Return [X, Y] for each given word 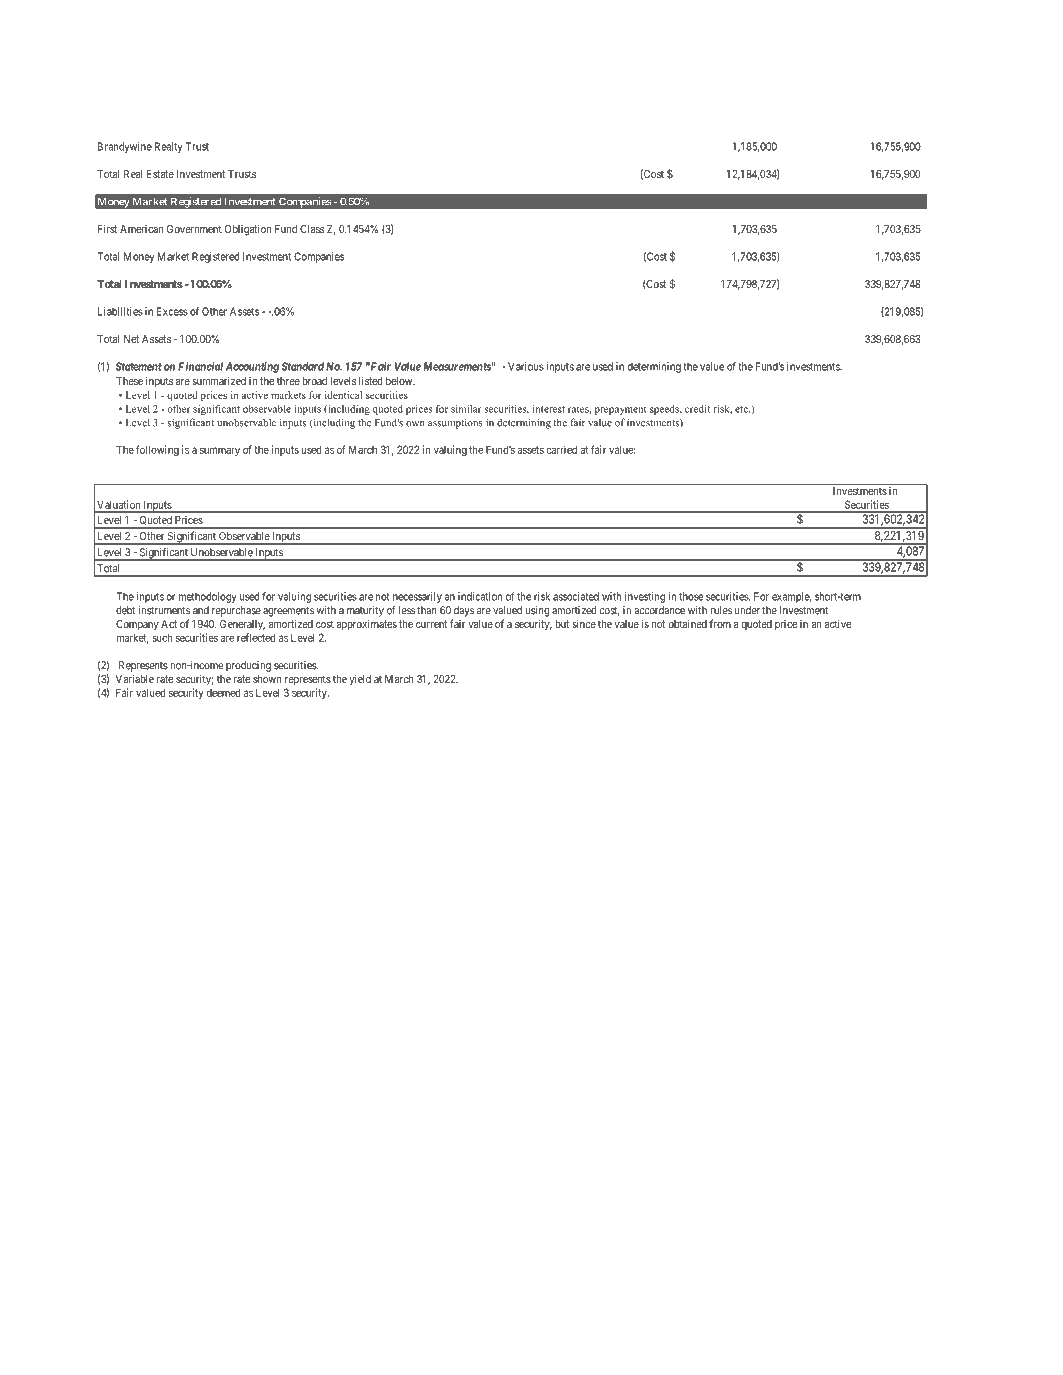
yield [360, 680]
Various [526, 366]
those [691, 596]
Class [312, 229]
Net [131, 339]
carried [561, 449]
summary [220, 451]
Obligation [248, 230]
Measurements [457, 366]
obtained [688, 624]
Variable [135, 679]
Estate [160, 174]
